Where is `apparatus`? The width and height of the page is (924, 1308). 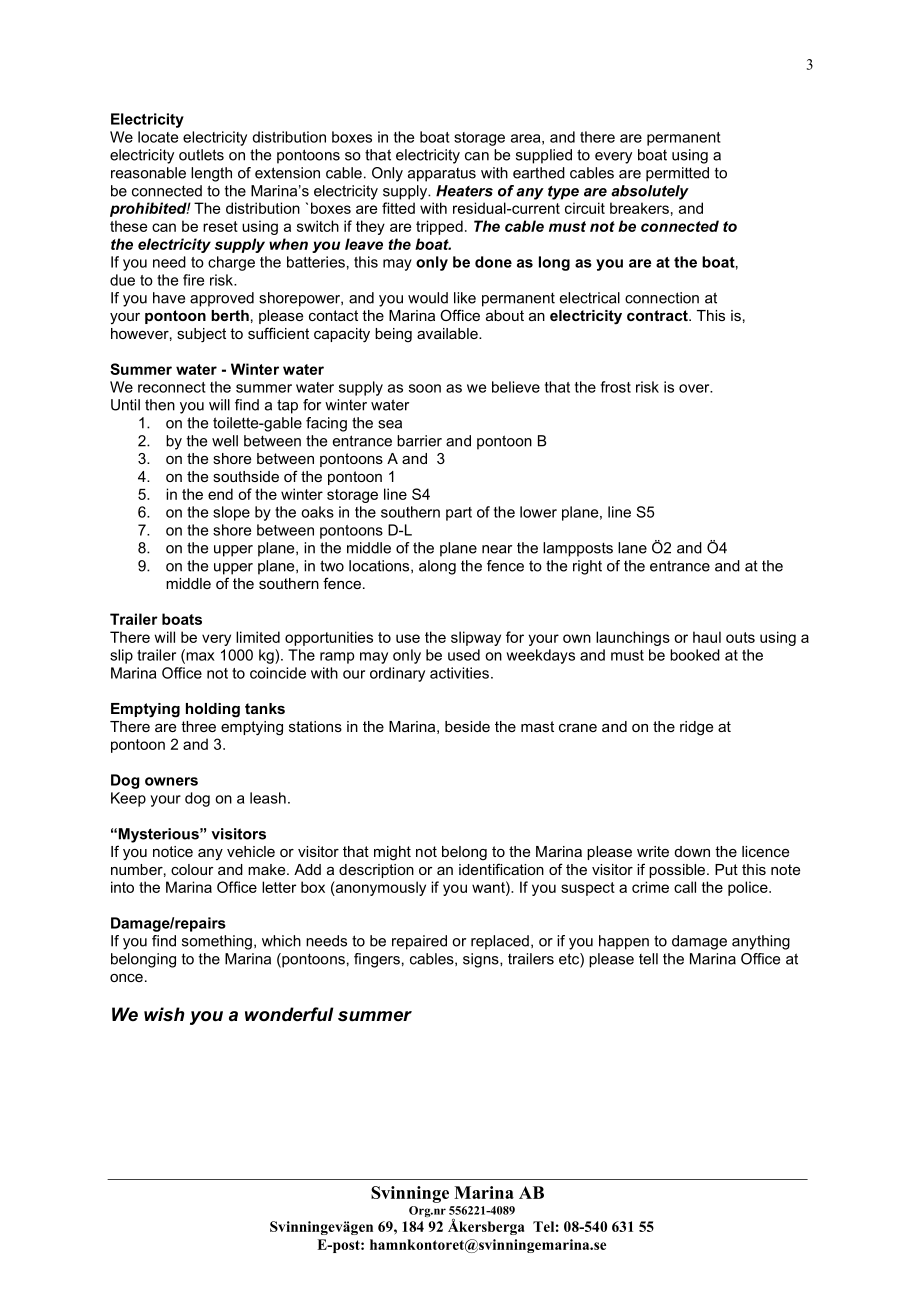 apparatus is located at coordinates (442, 175).
